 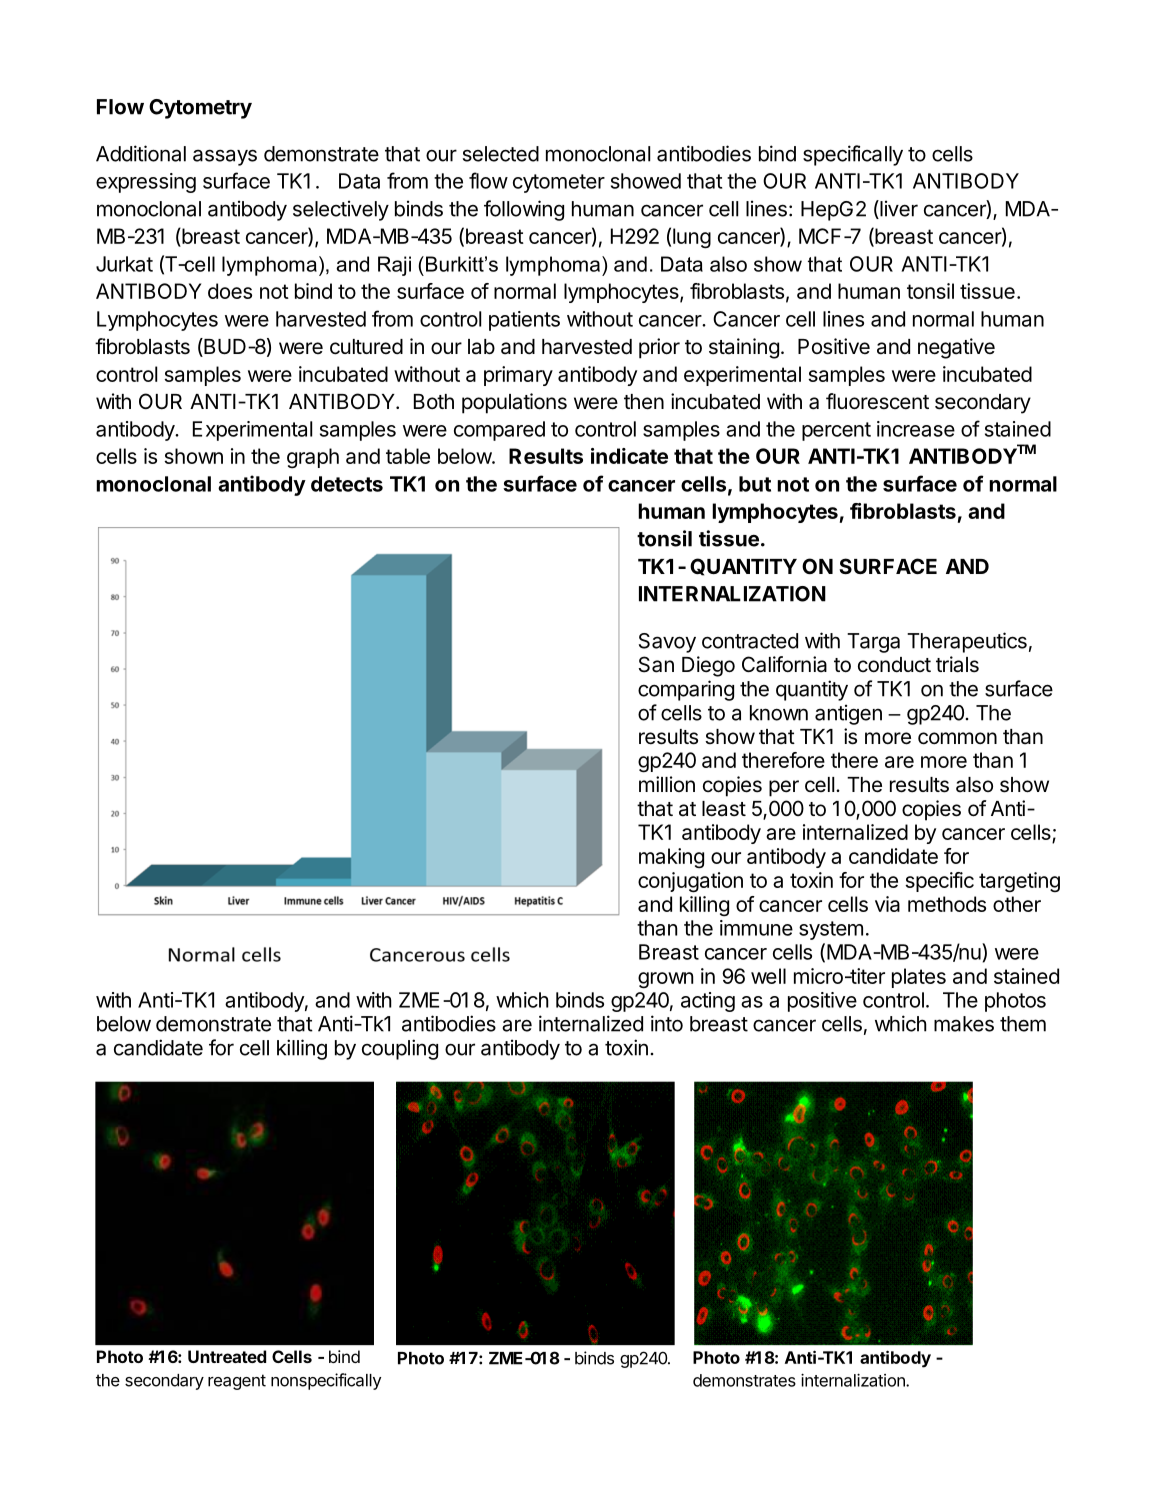 I want to click on selected, so click(x=501, y=154).
